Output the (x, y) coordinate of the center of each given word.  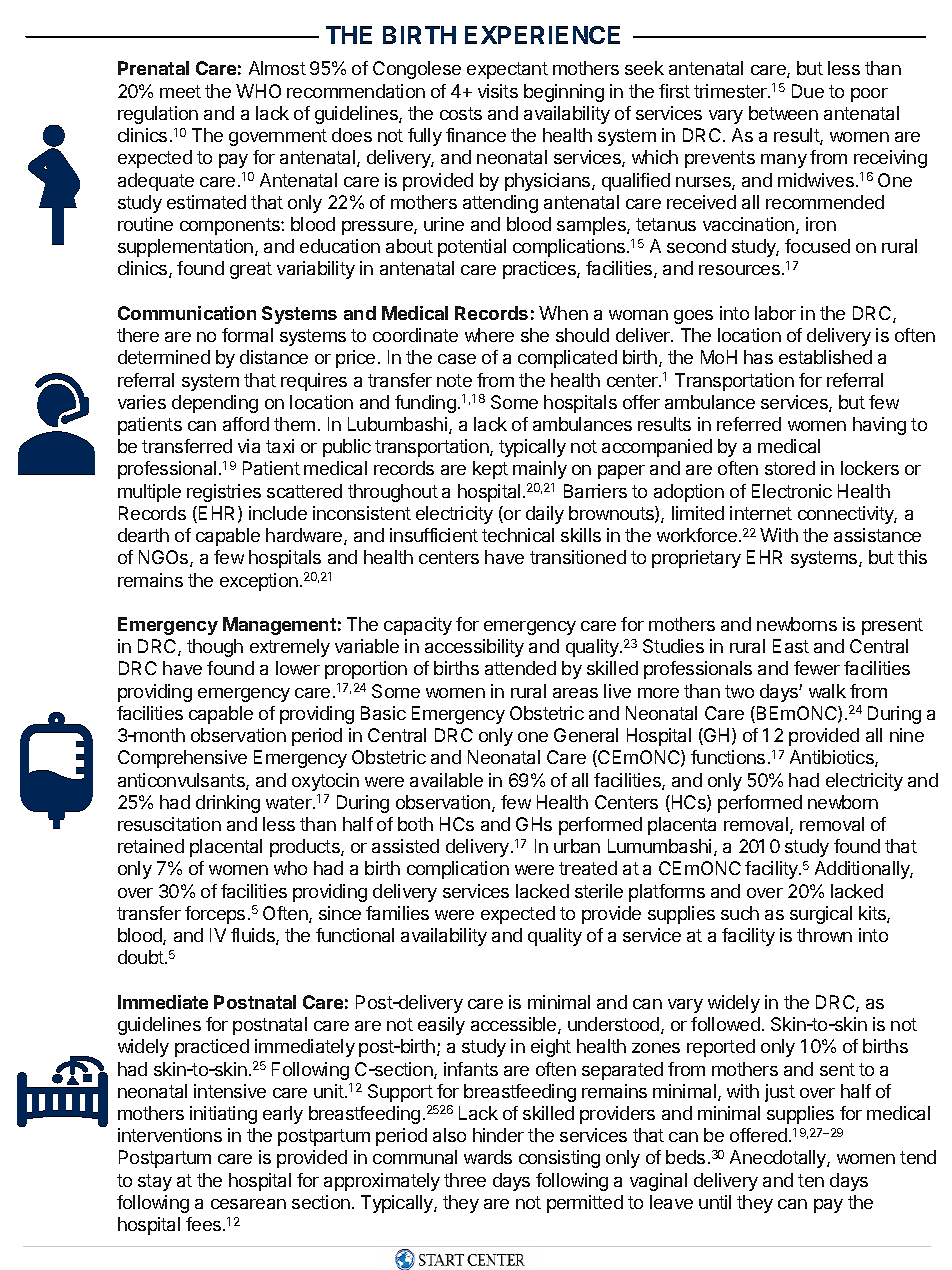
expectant (507, 70)
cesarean (248, 1204)
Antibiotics (833, 758)
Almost (277, 68)
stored (790, 468)
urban (577, 846)
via (249, 446)
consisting (559, 1159)
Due (808, 91)
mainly (540, 470)
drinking (228, 804)
